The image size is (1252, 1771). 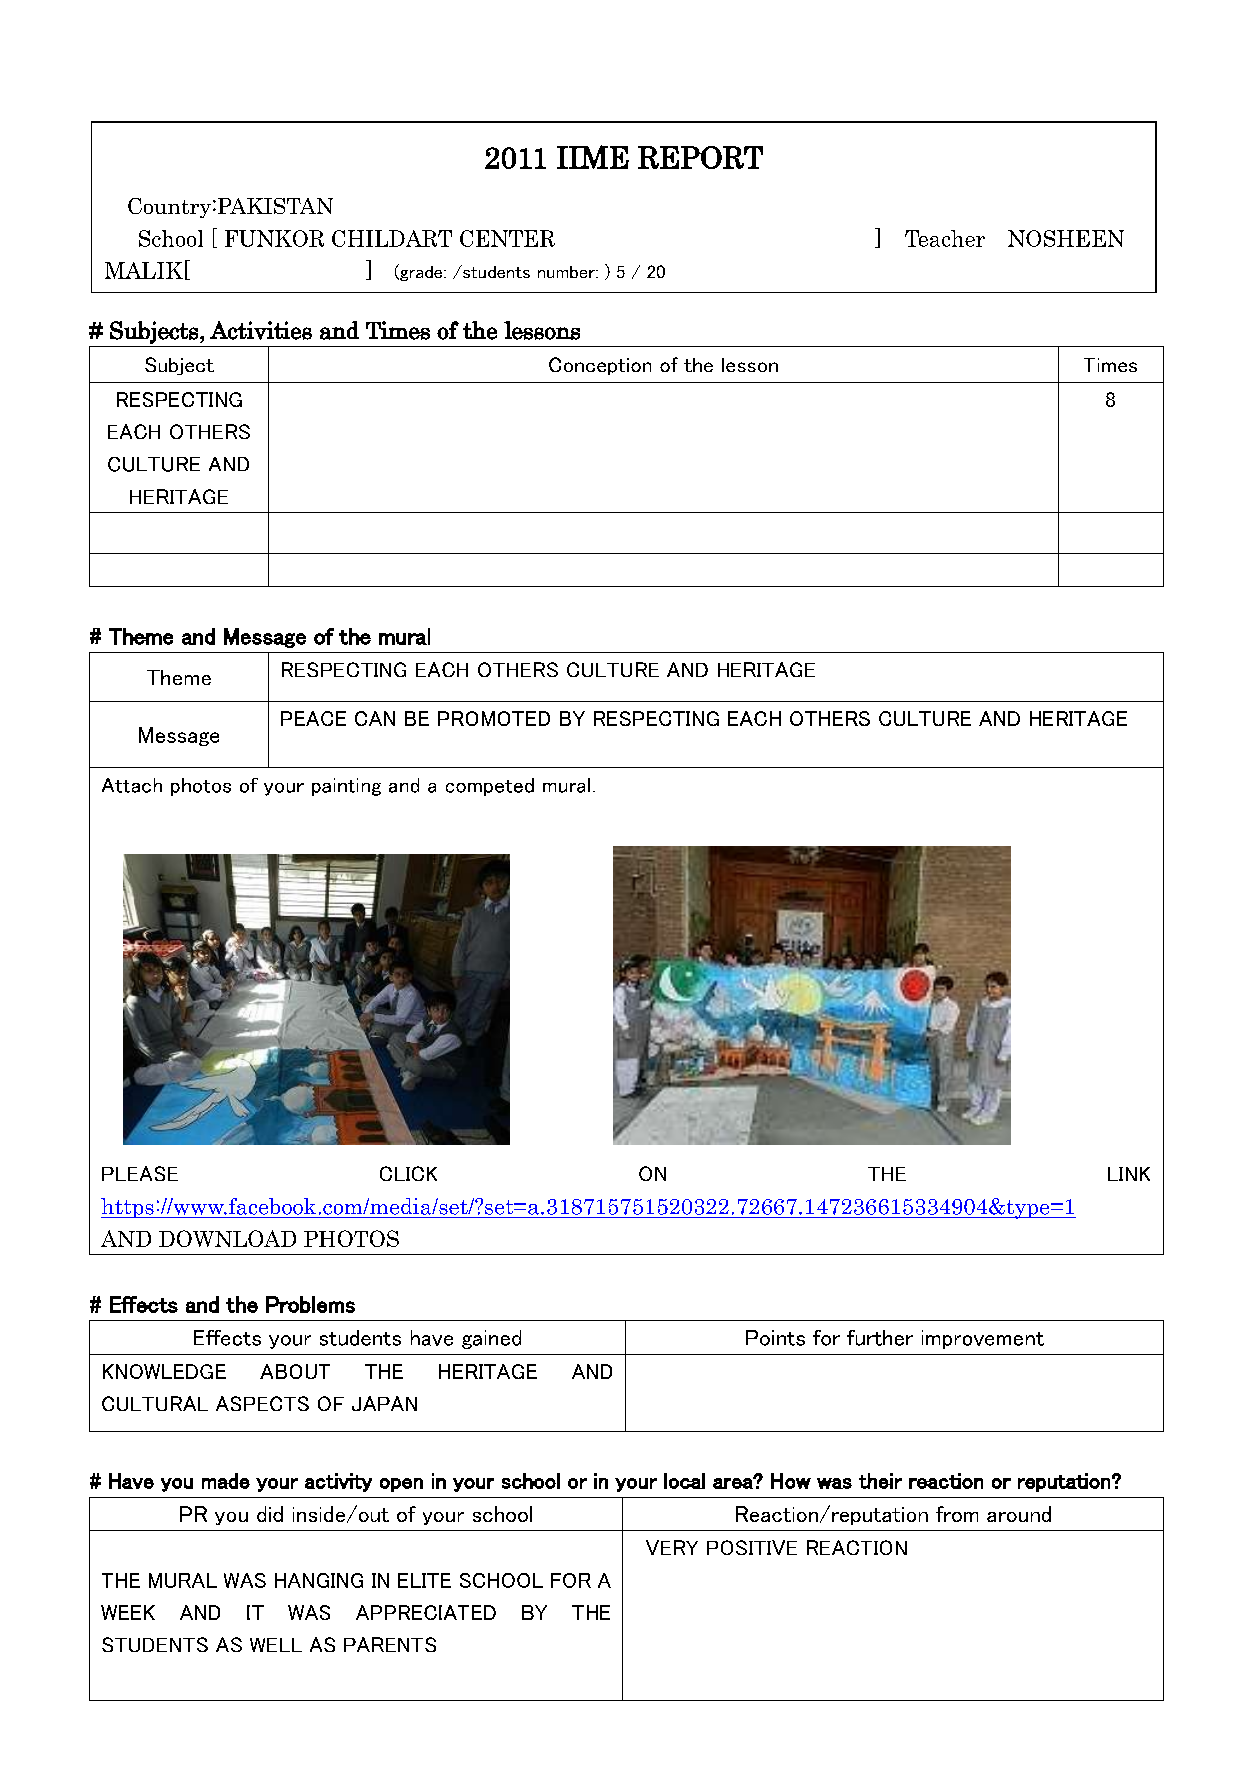 I want to click on PROMOTED, so click(x=494, y=718).
